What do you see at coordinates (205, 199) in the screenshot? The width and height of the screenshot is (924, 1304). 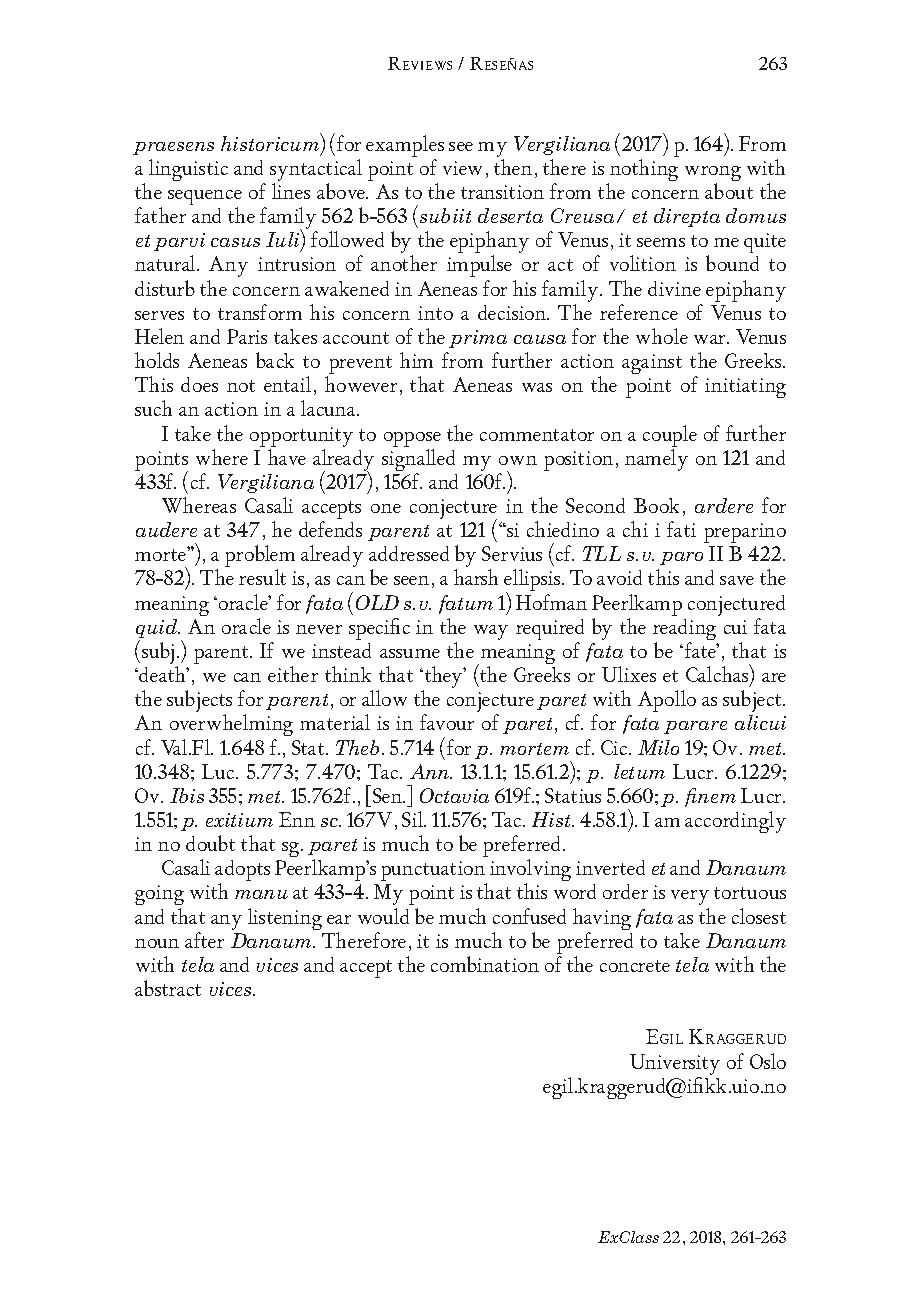 I see `sequence` at bounding box center [205, 199].
